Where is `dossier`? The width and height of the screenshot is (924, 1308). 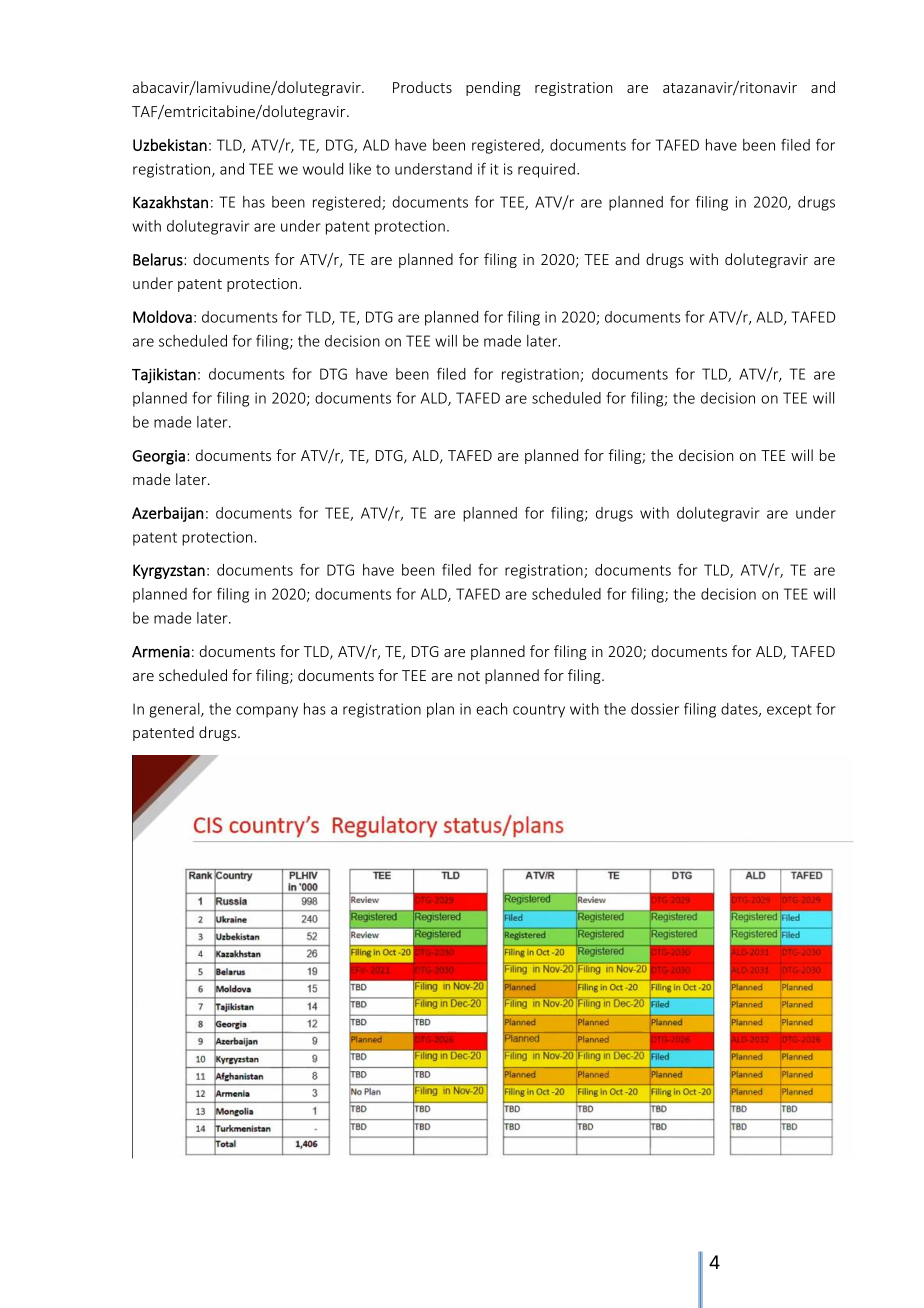
dossier is located at coordinates (655, 709).
